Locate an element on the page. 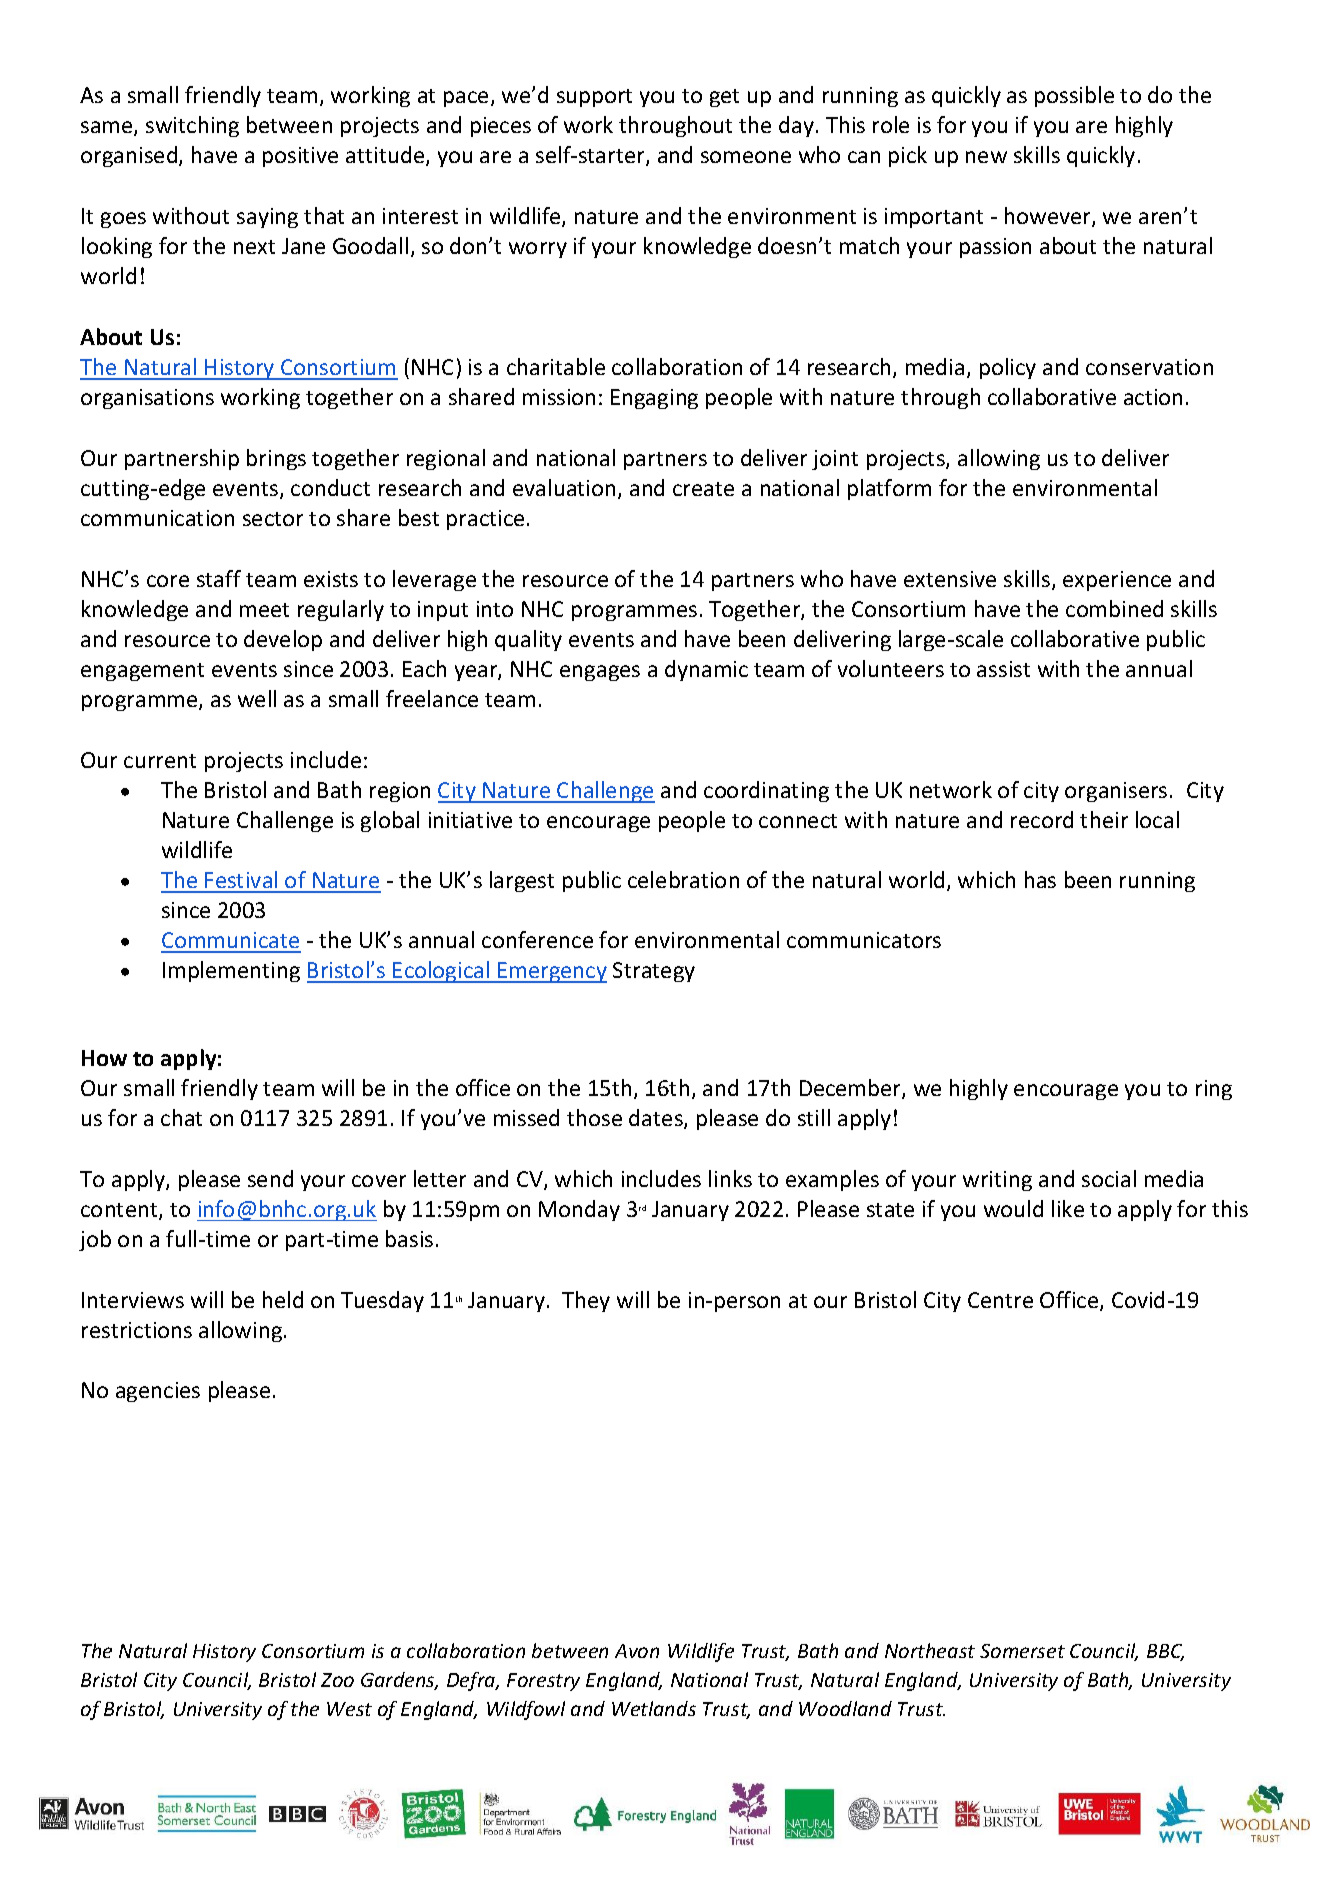 This image has height=1882, width=1331. Implementing is located at coordinates (231, 971).
